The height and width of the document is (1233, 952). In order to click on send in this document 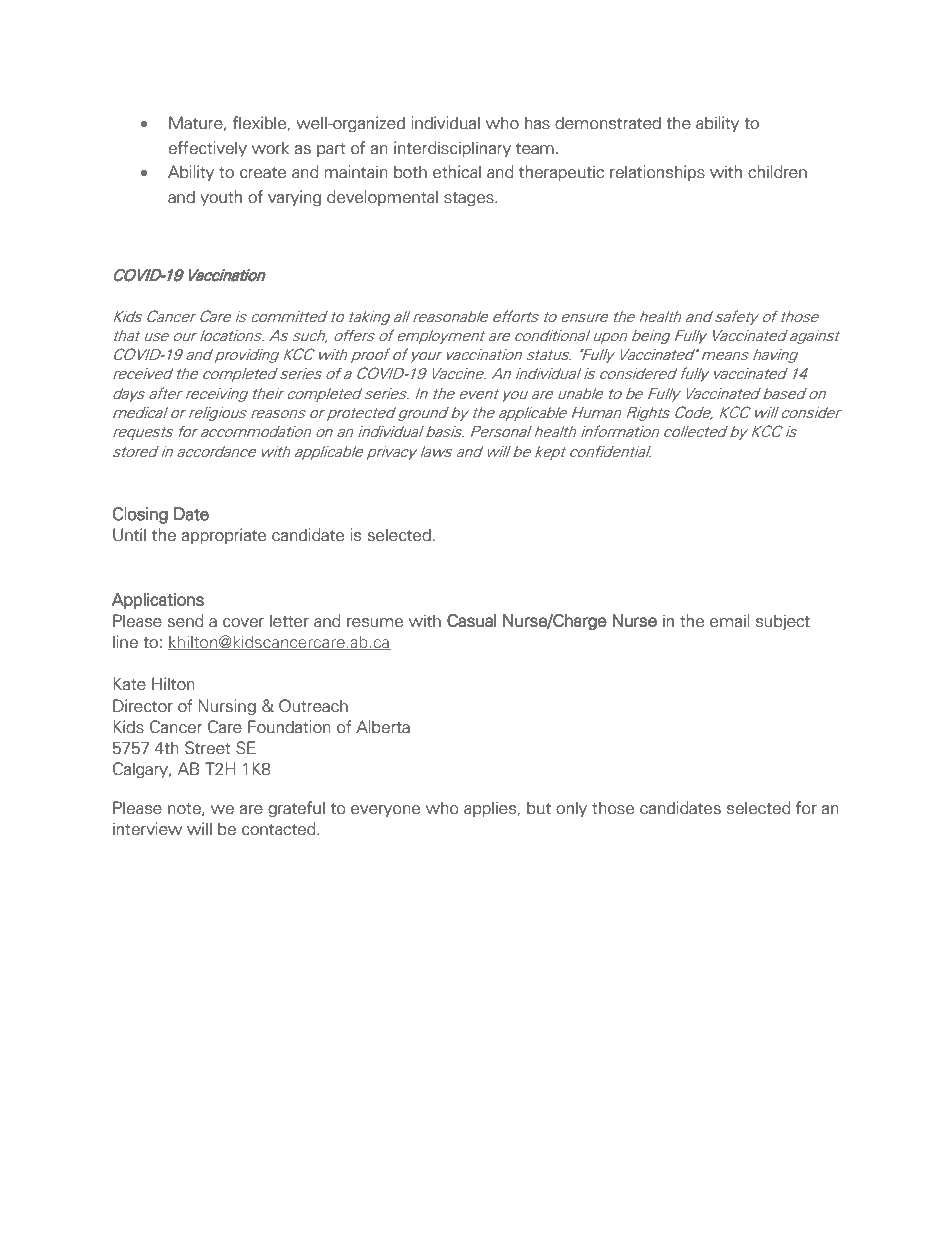, I will do `click(186, 621)`.
